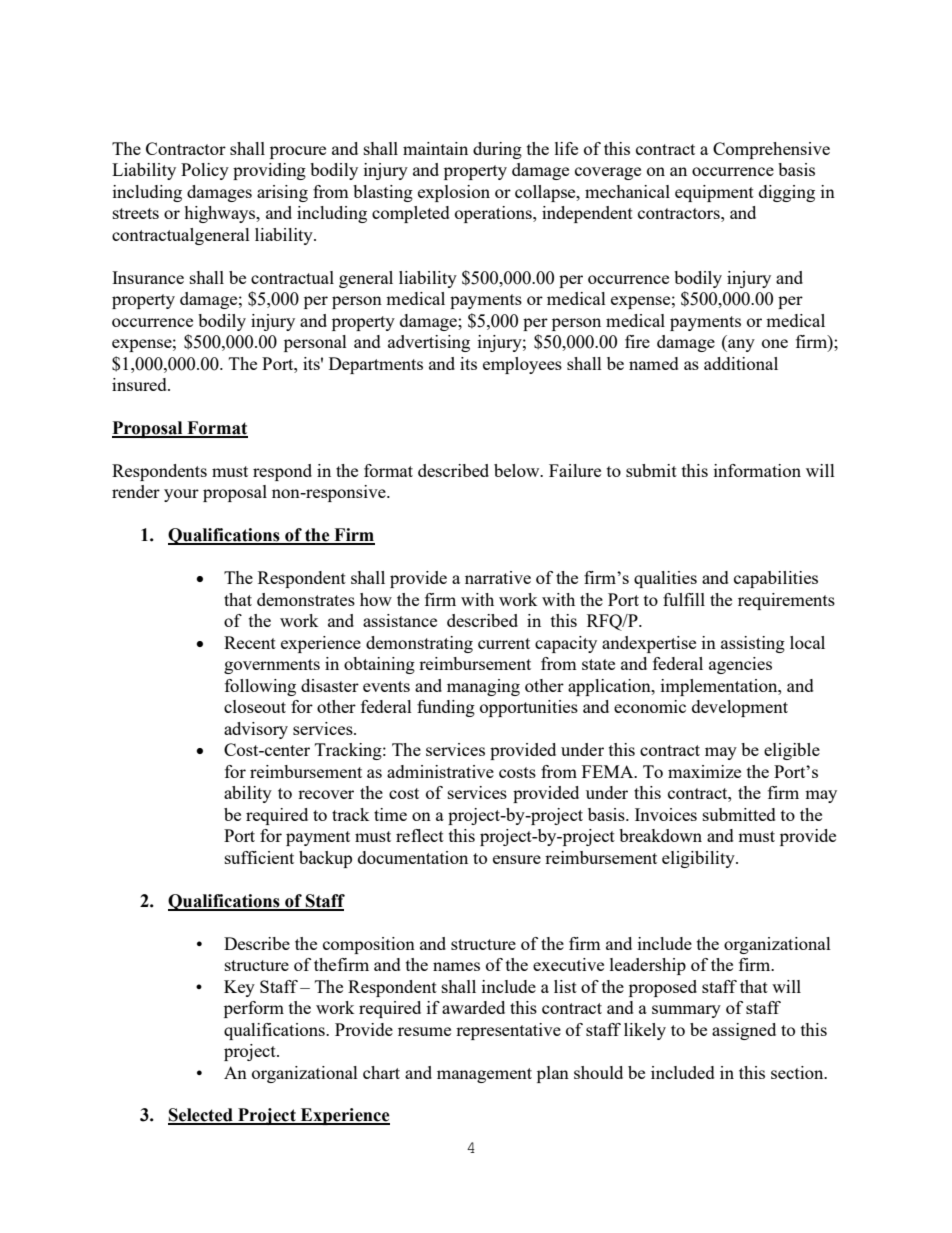 The height and width of the document is (1233, 952). What do you see at coordinates (454, 193) in the document?
I see `explosion` at bounding box center [454, 193].
